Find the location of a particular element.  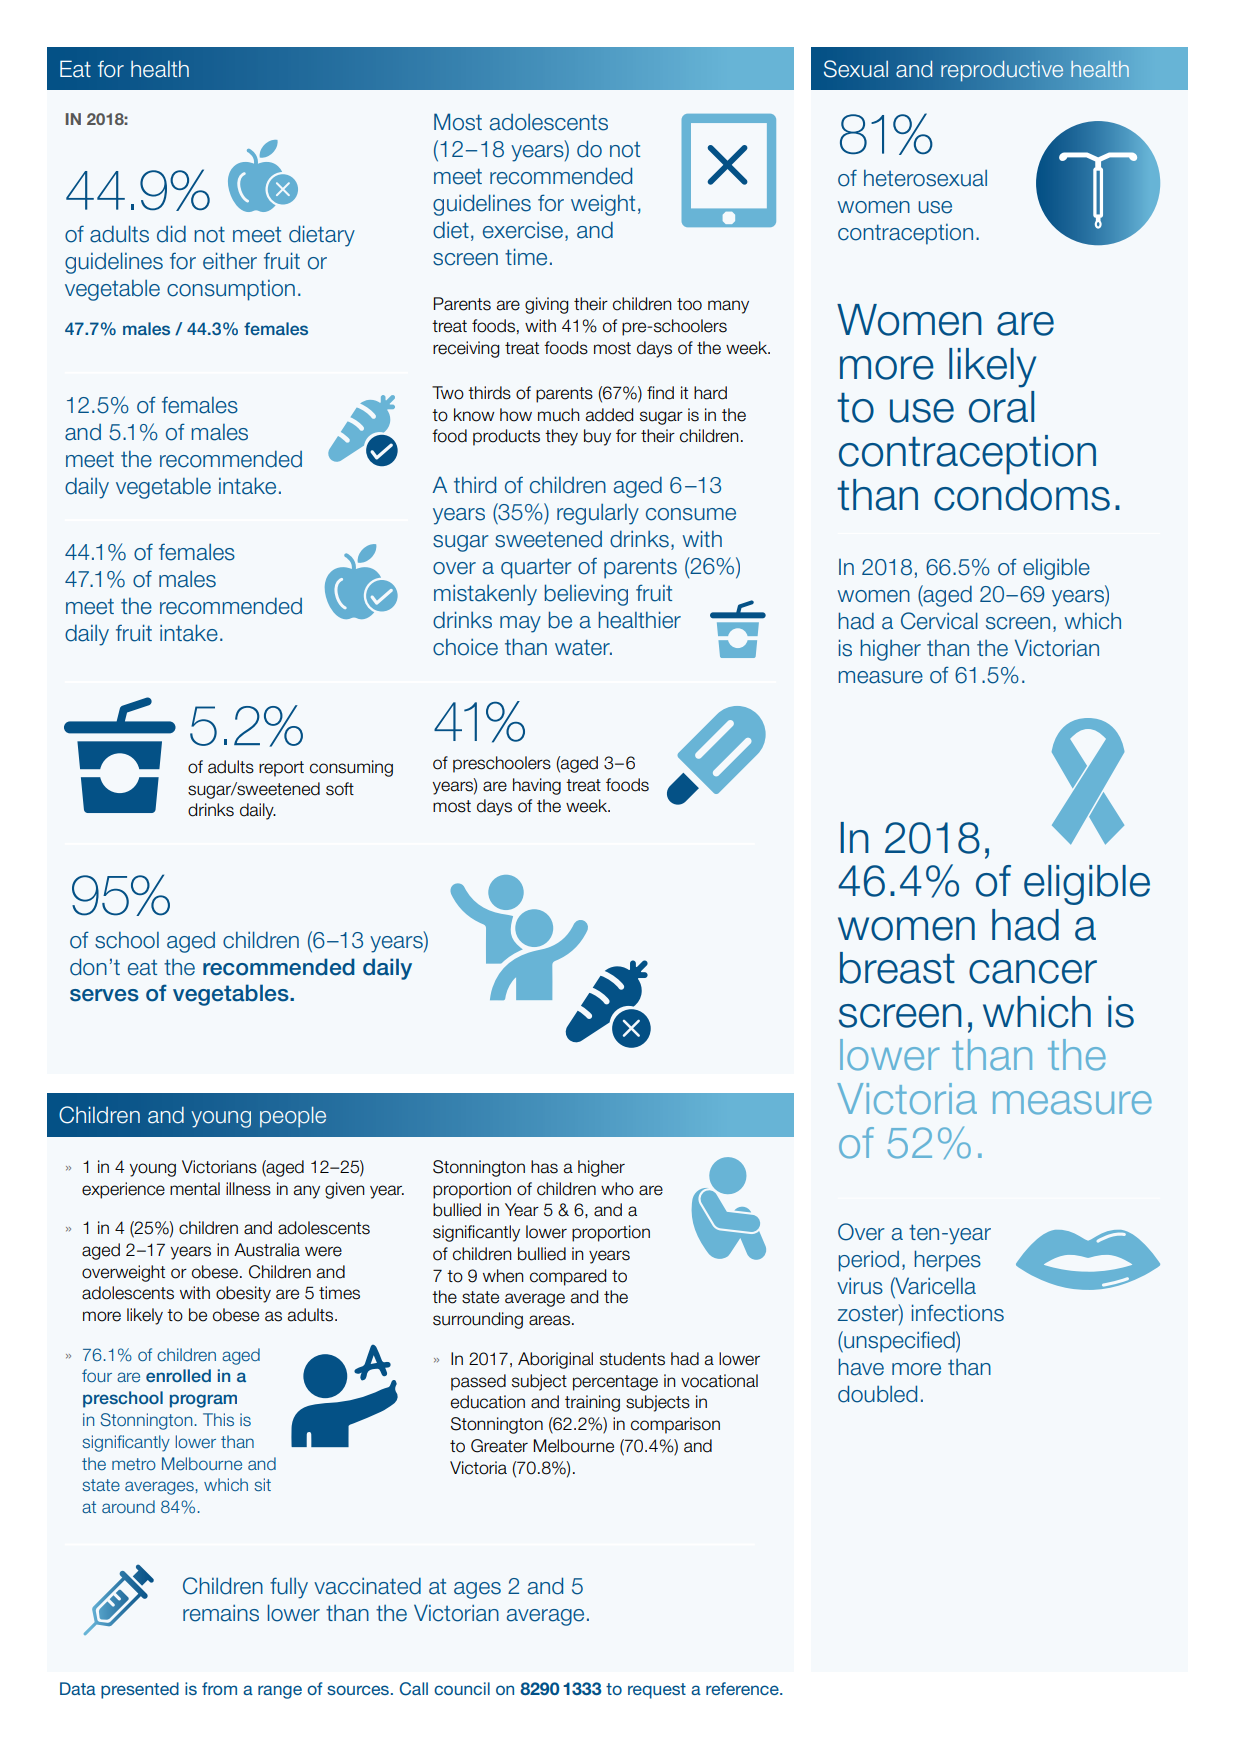

remains is located at coordinates (221, 1613).
